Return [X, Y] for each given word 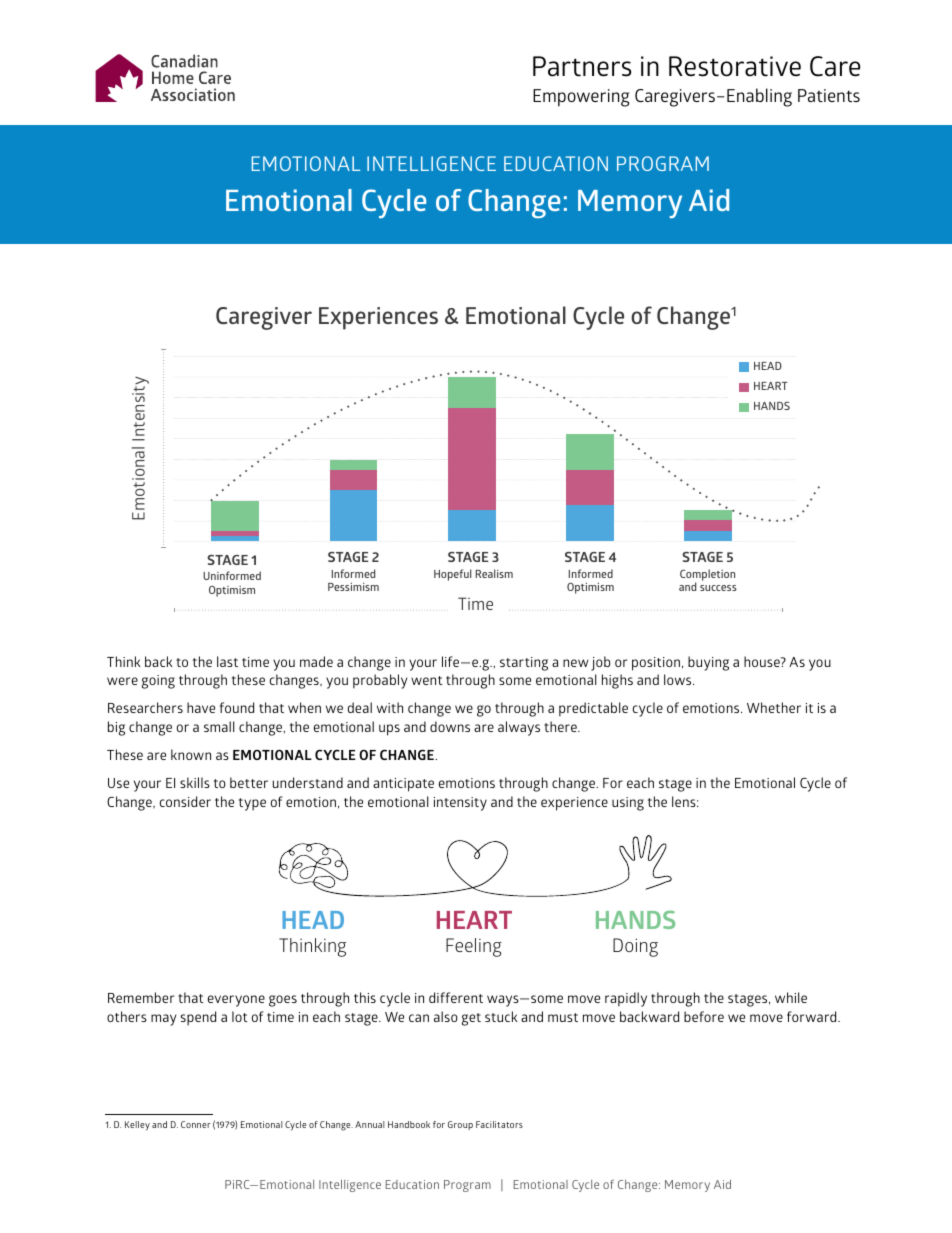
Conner [196, 1124]
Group [460, 1125]
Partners [582, 66]
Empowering [581, 98]
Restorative [735, 66]
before [704, 1016]
